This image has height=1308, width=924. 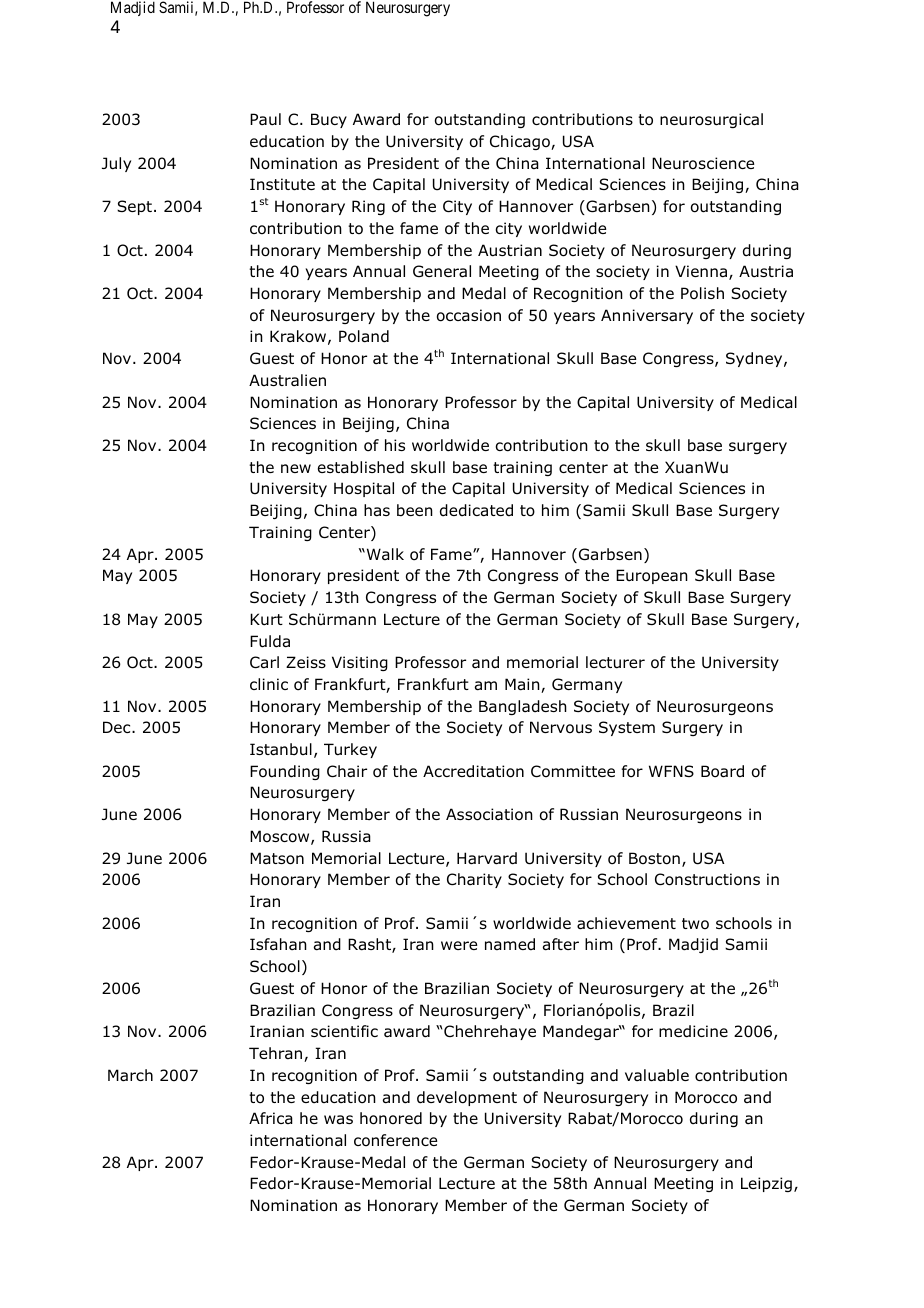 What do you see at coordinates (654, 858) in the image?
I see `Boston` at bounding box center [654, 858].
